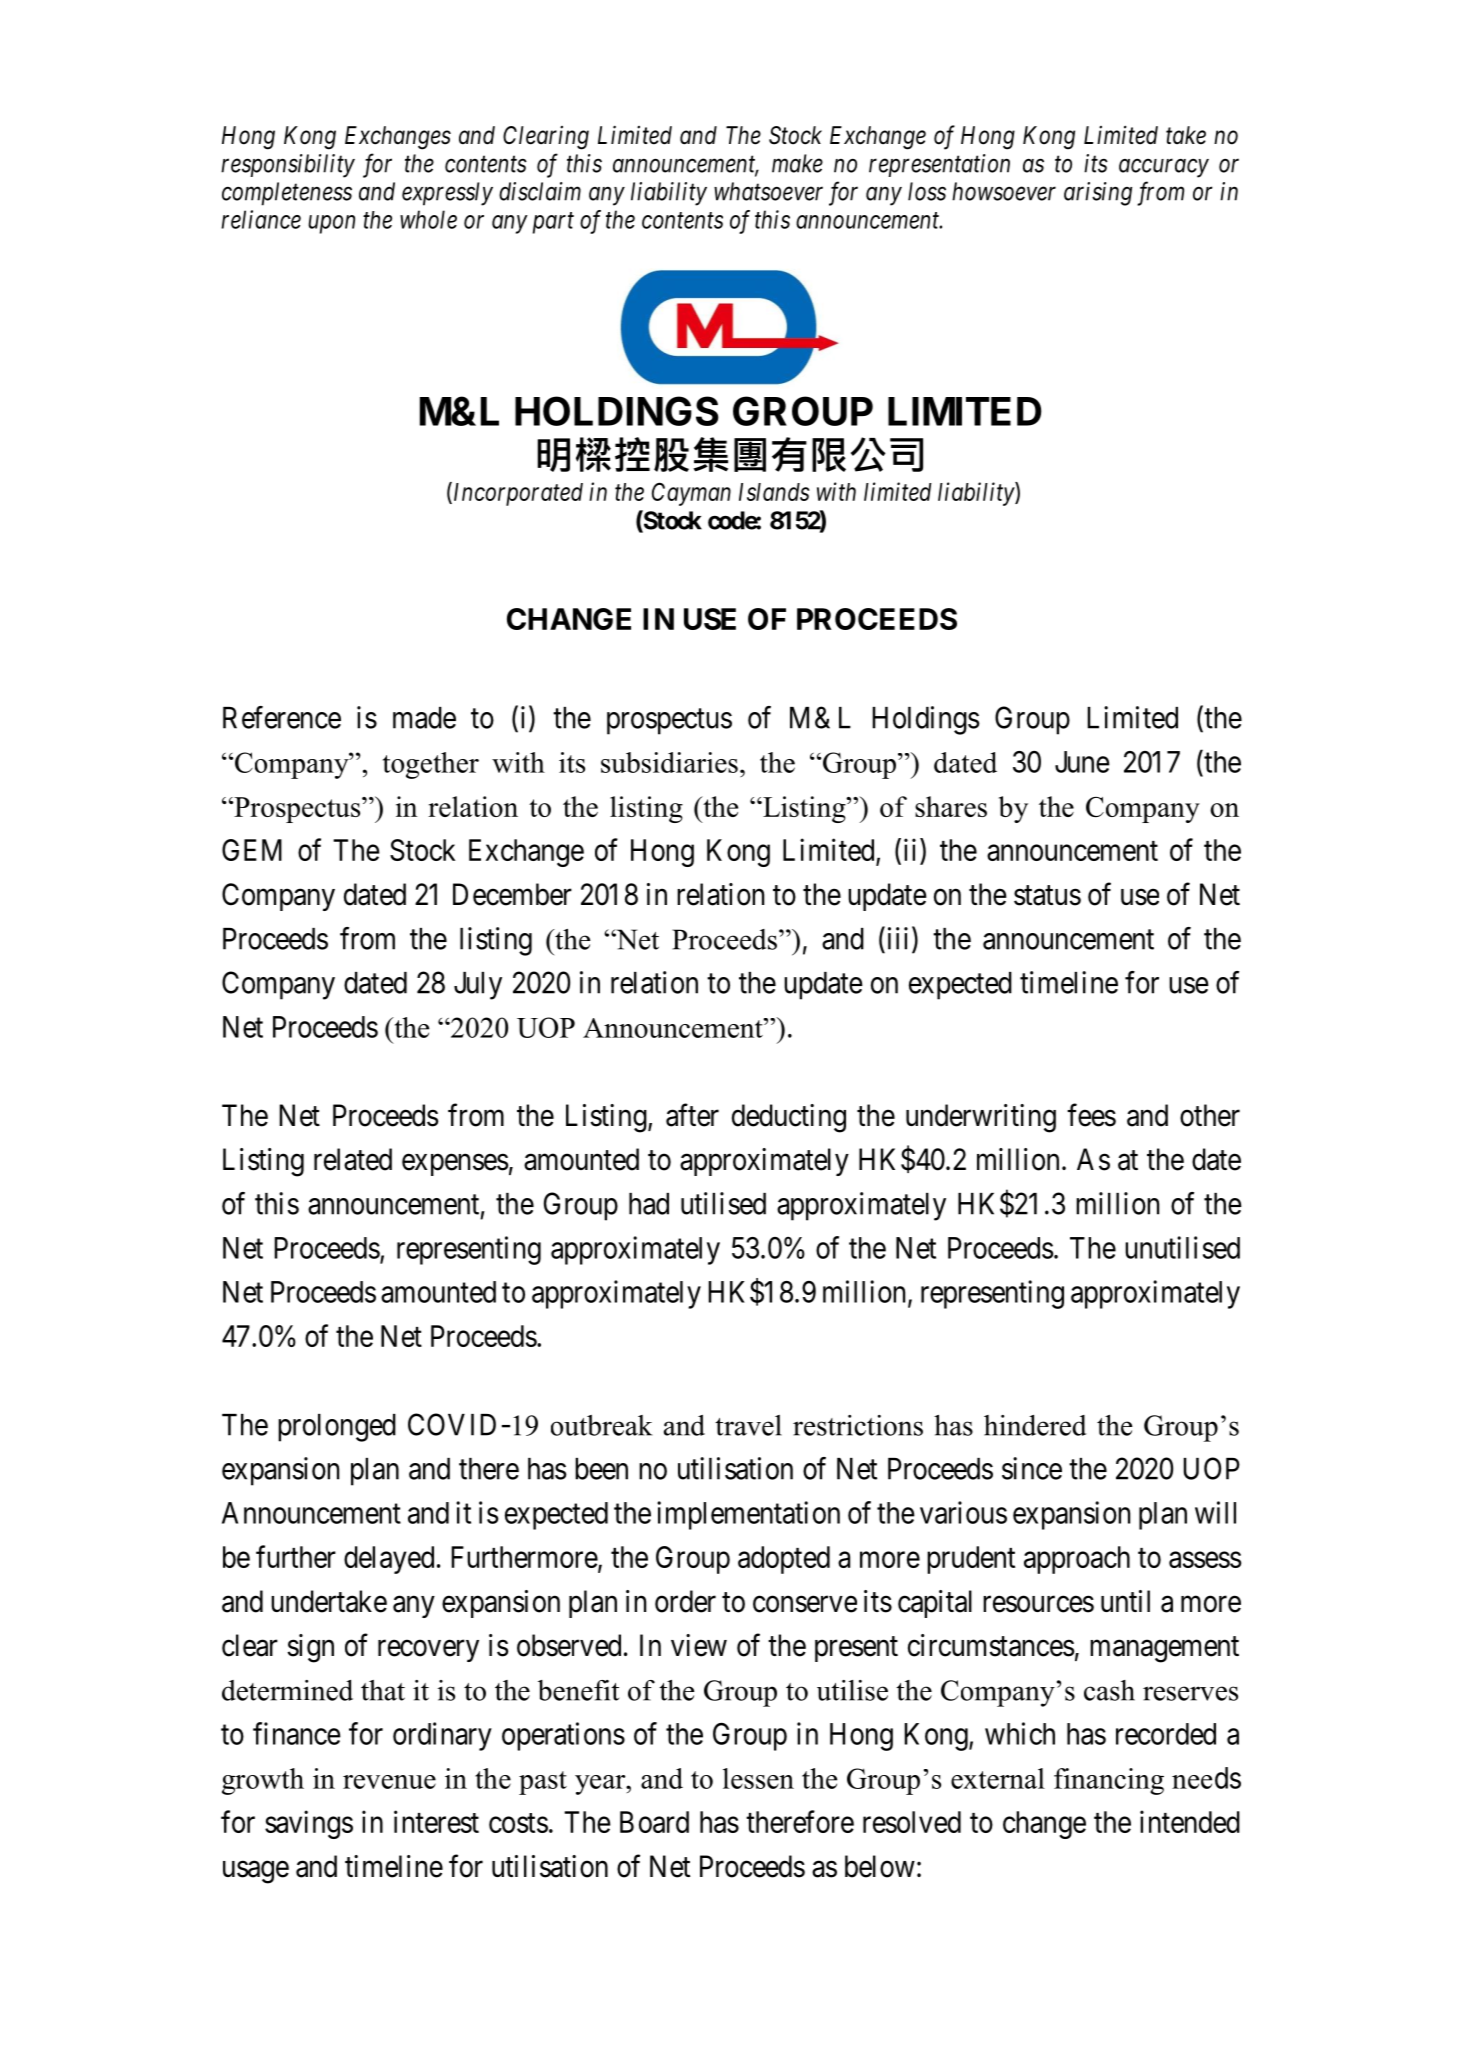 This screenshot has width=1461, height=2066. Describe the element at coordinates (331, 224) in the screenshot. I see `upon` at that location.
